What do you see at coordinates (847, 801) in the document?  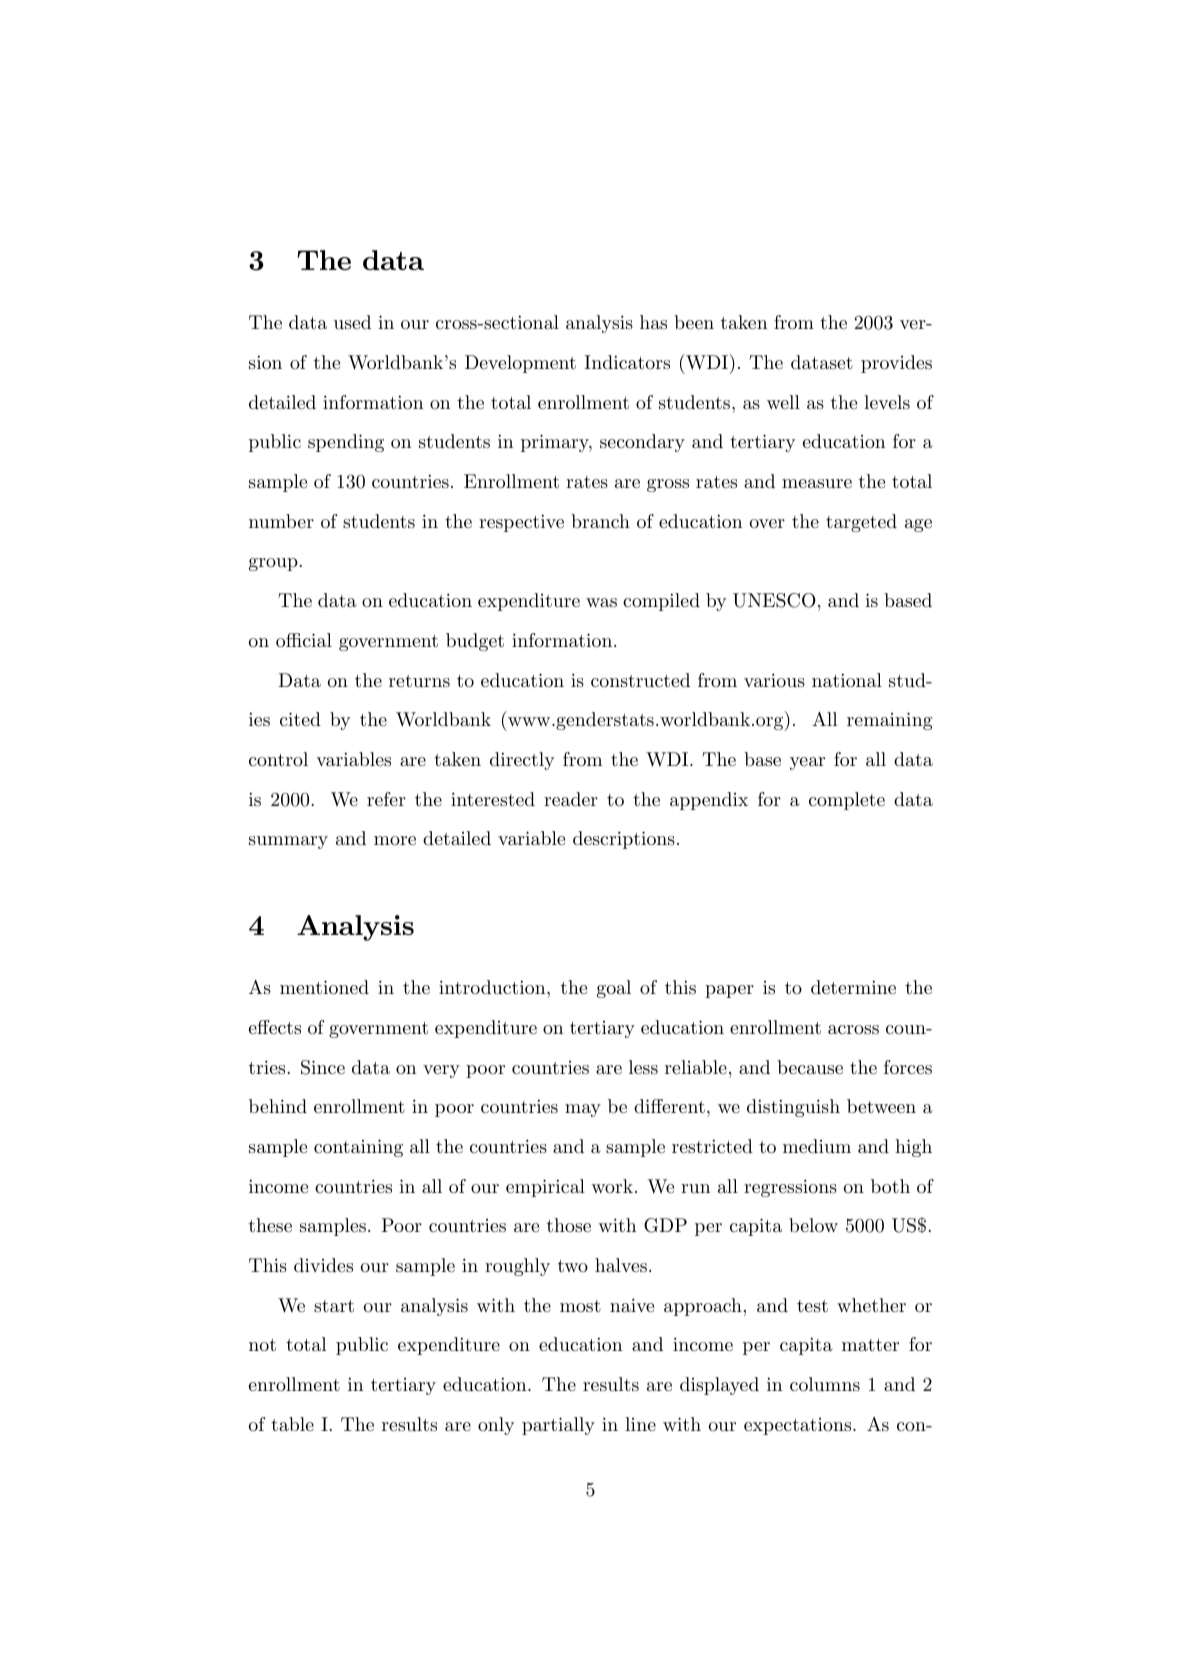 I see `complete` at bounding box center [847, 801].
